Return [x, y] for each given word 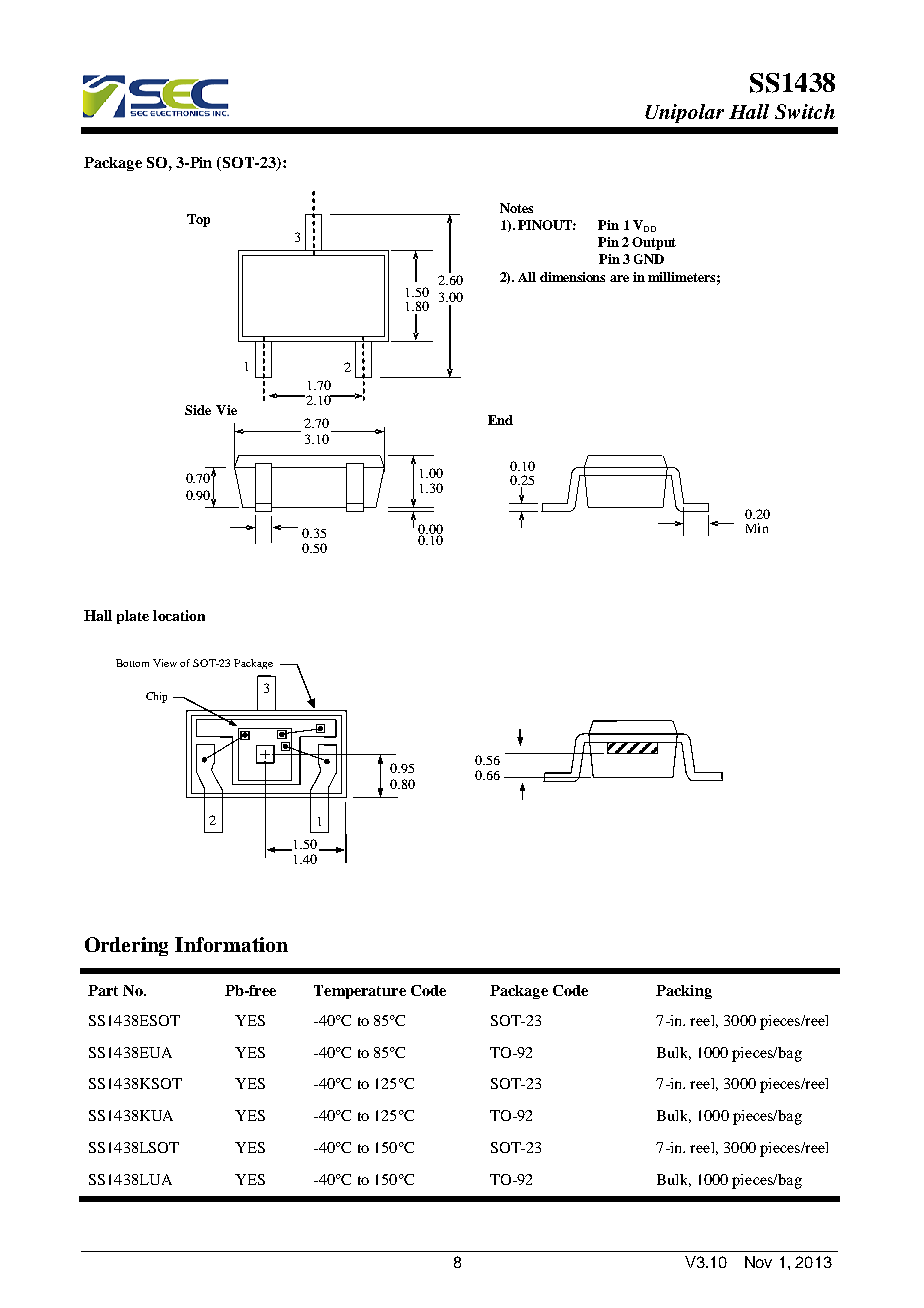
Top [198, 220]
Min [757, 528]
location [179, 615]
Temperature [360, 992]
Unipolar [684, 113]
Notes [516, 208]
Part [103, 990]
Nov [758, 1262]
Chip [156, 697]
